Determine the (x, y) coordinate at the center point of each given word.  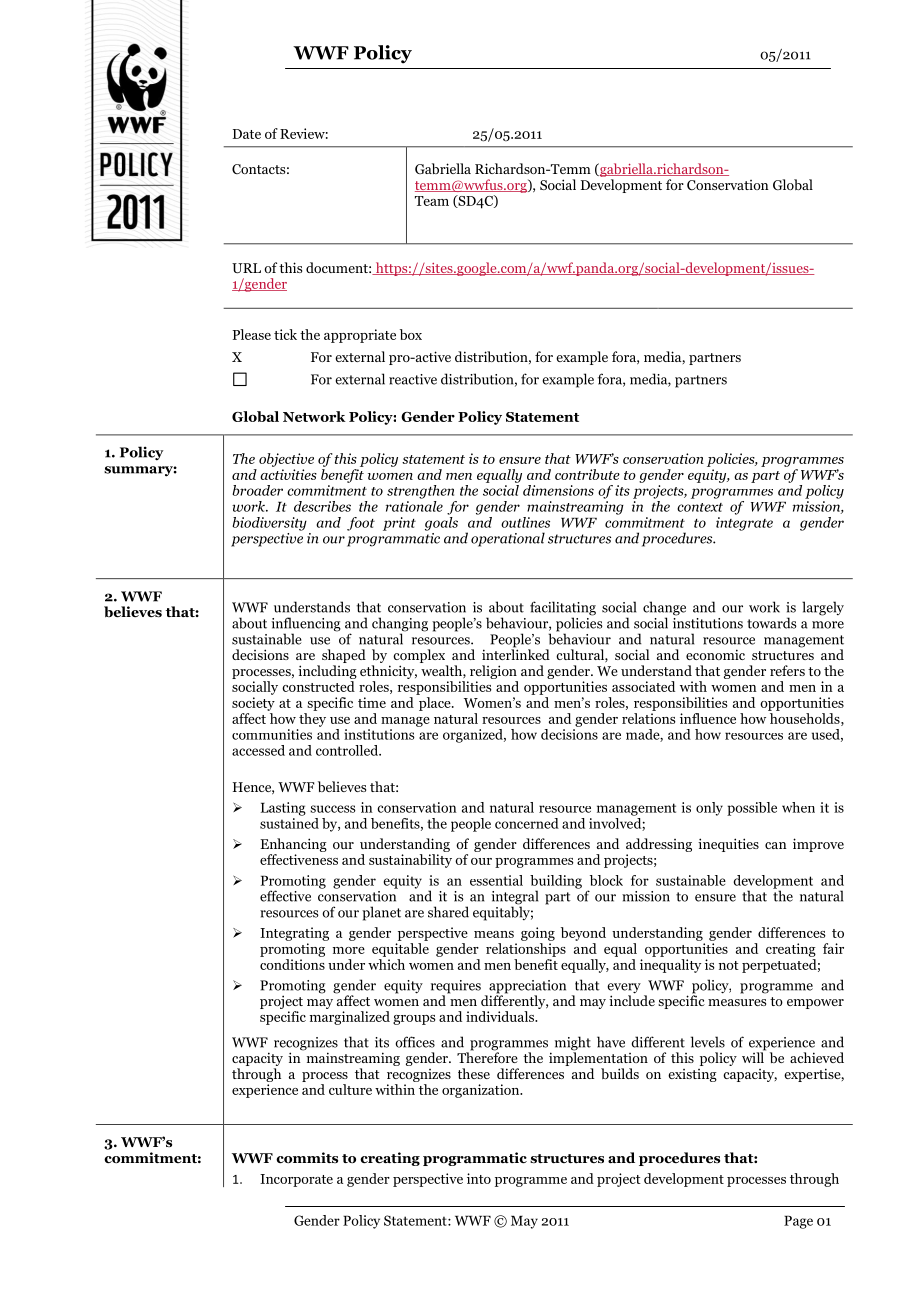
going (538, 934)
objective (286, 460)
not (729, 965)
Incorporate (296, 1180)
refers (787, 670)
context (700, 507)
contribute (587, 474)
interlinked (516, 653)
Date (247, 134)
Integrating (294, 934)
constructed (318, 686)
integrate (744, 524)
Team (432, 201)
